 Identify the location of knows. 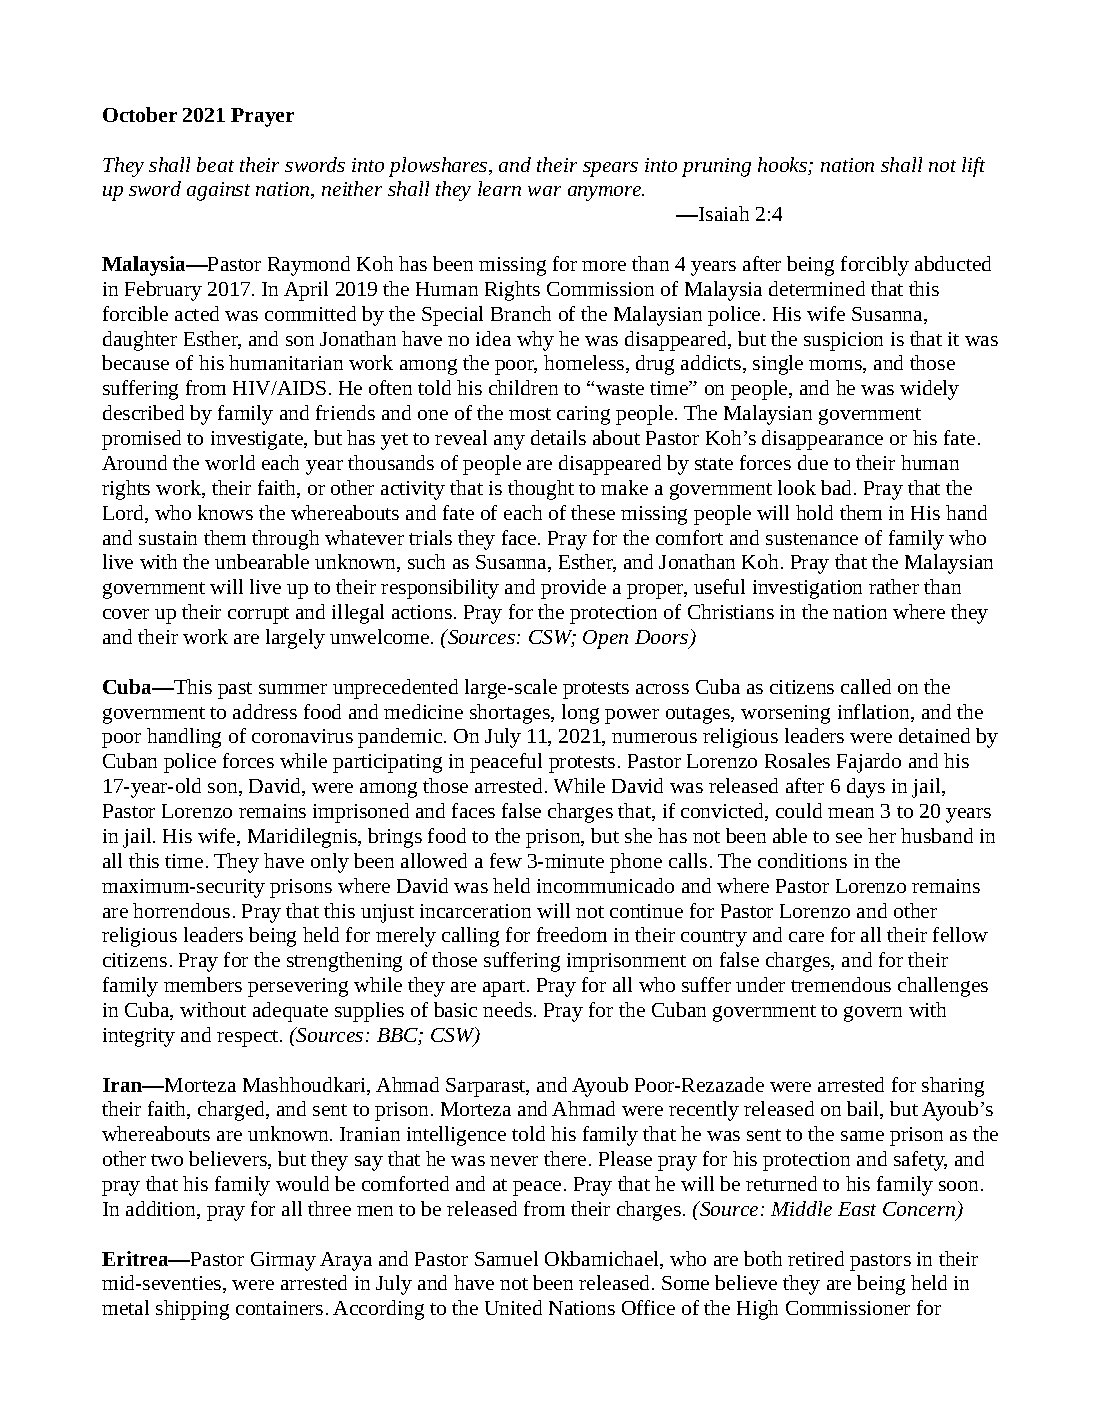
(225, 512).
